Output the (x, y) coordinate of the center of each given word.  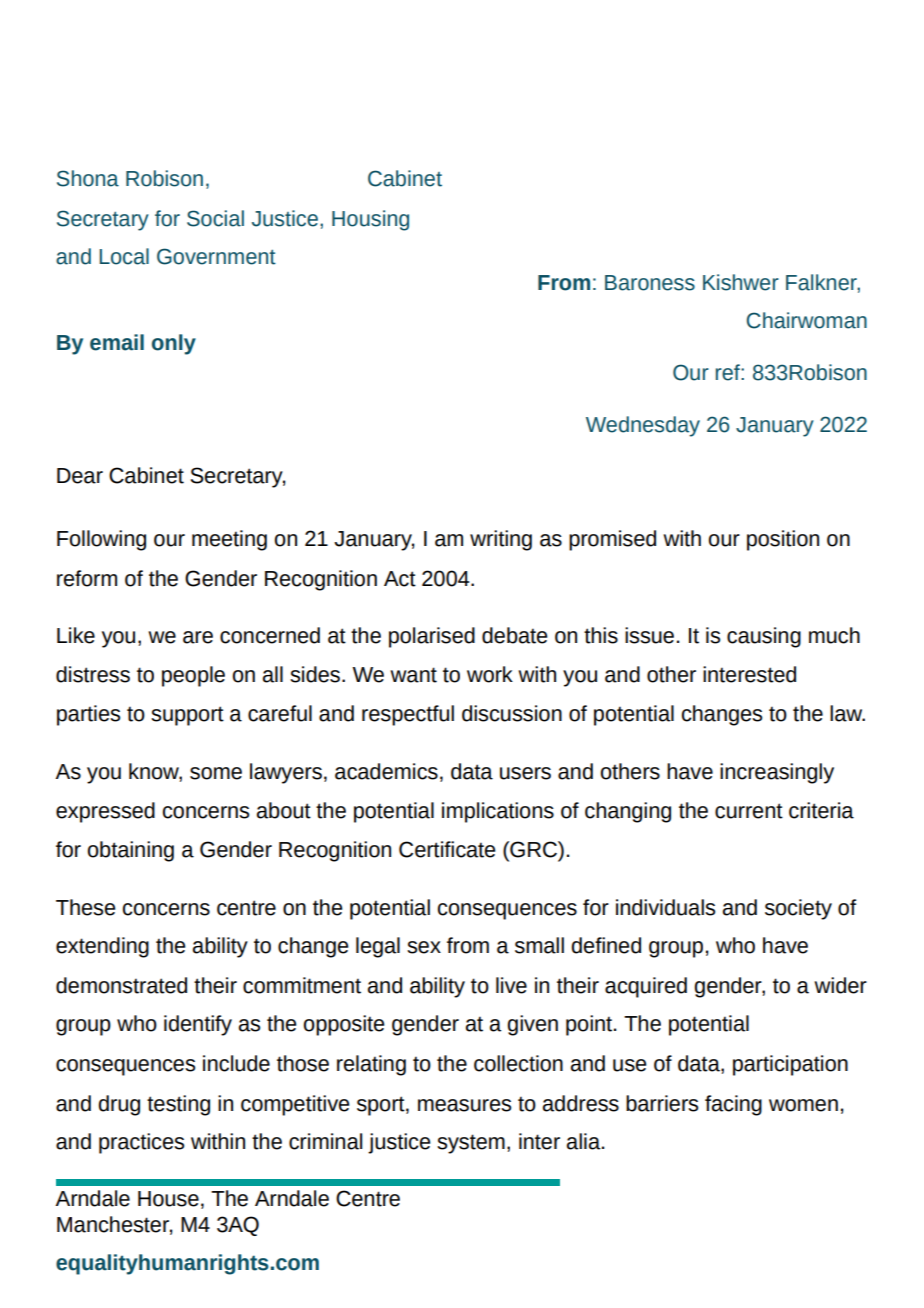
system (471, 1144)
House (168, 1199)
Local (124, 256)
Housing (370, 220)
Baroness (650, 283)
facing (733, 1105)
